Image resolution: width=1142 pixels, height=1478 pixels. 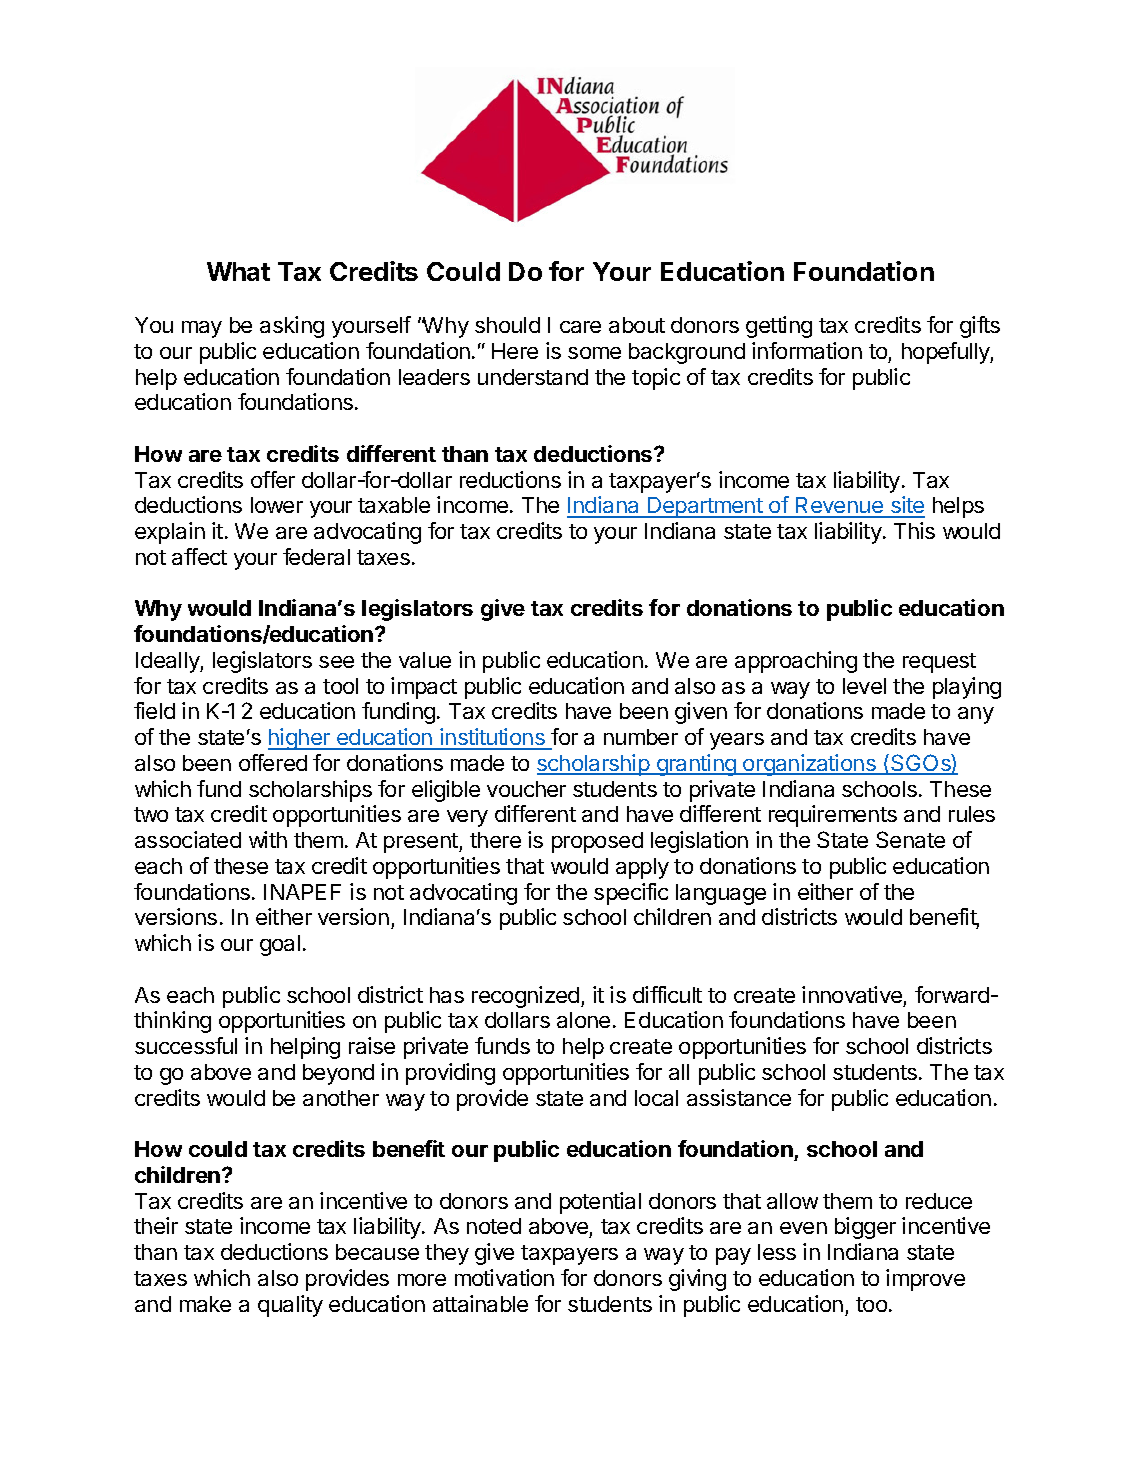 I want to click on improve, so click(x=925, y=1280).
